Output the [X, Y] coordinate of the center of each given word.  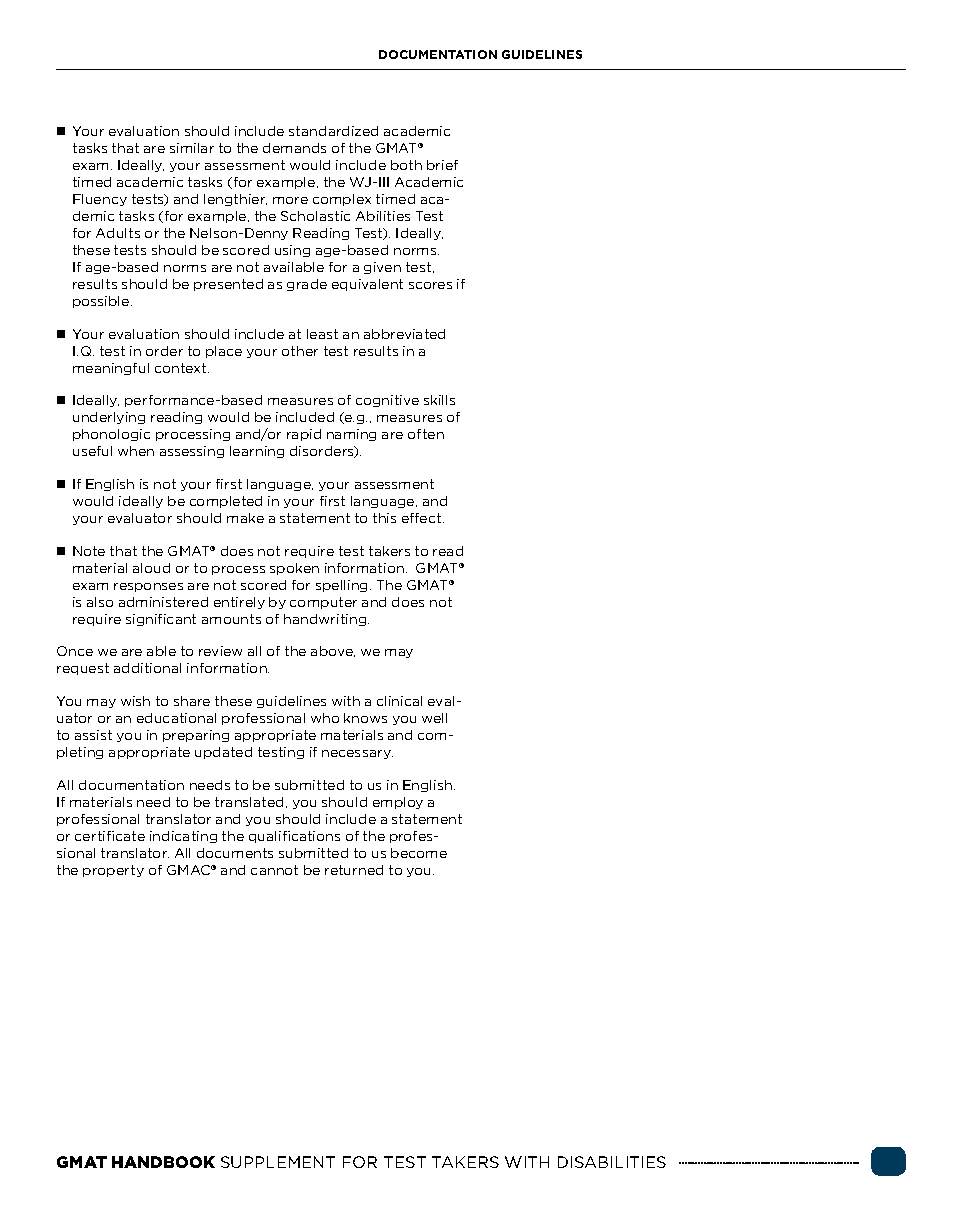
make [245, 518]
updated [223, 753]
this [384, 518]
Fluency [100, 200]
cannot [274, 870]
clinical [399, 701]
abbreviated [404, 334]
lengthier [235, 200]
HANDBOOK [163, 1162]
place [224, 352]
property [113, 871]
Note [89, 551]
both [406, 165]
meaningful [111, 369]
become [419, 853]
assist [93, 735]
